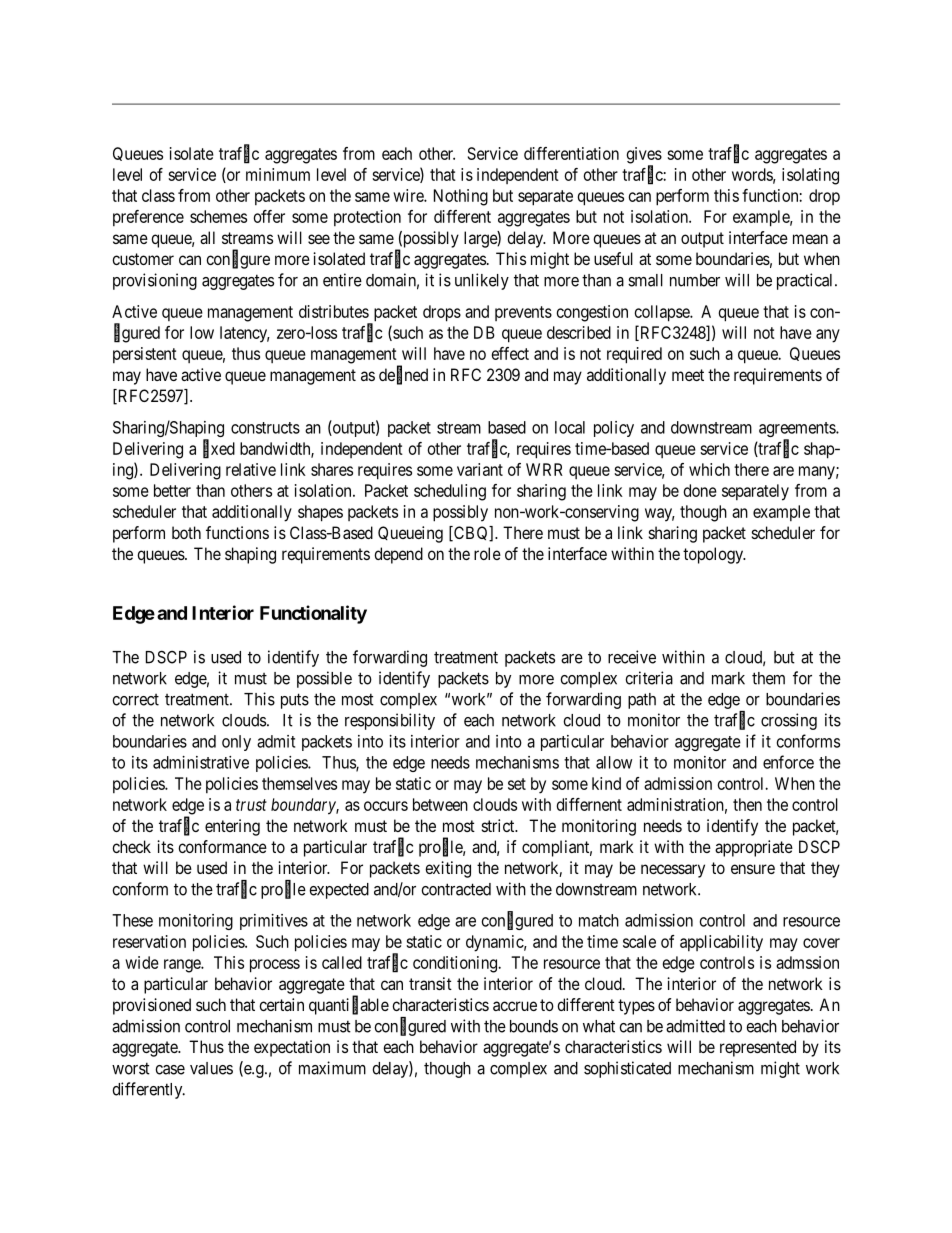 The height and width of the image is (1233, 952). I want to click on schemes, so click(218, 216).
